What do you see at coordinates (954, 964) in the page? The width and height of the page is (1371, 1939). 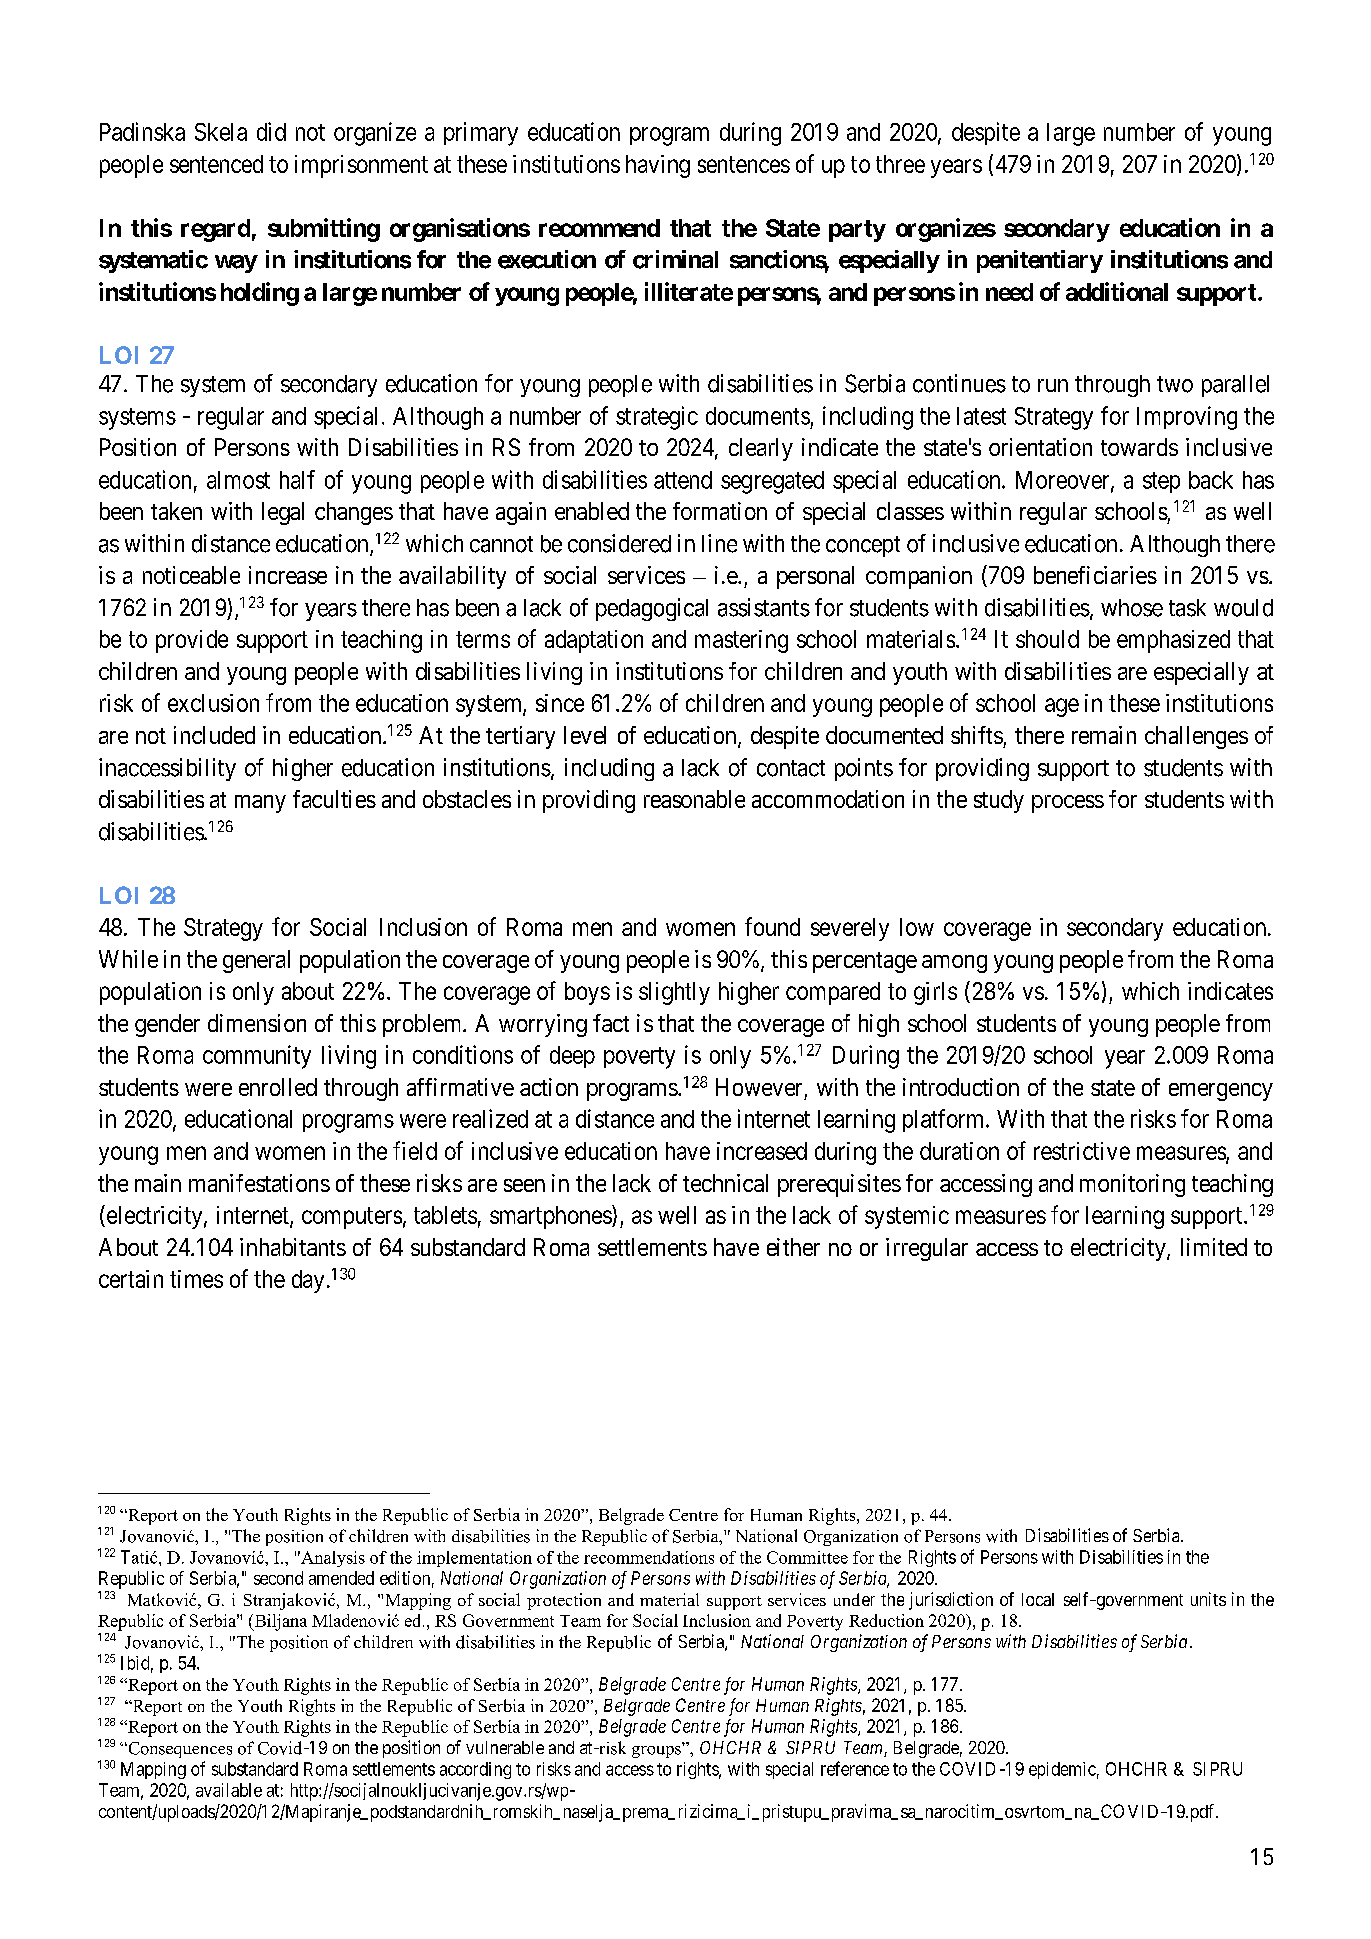 I see `among` at bounding box center [954, 964].
